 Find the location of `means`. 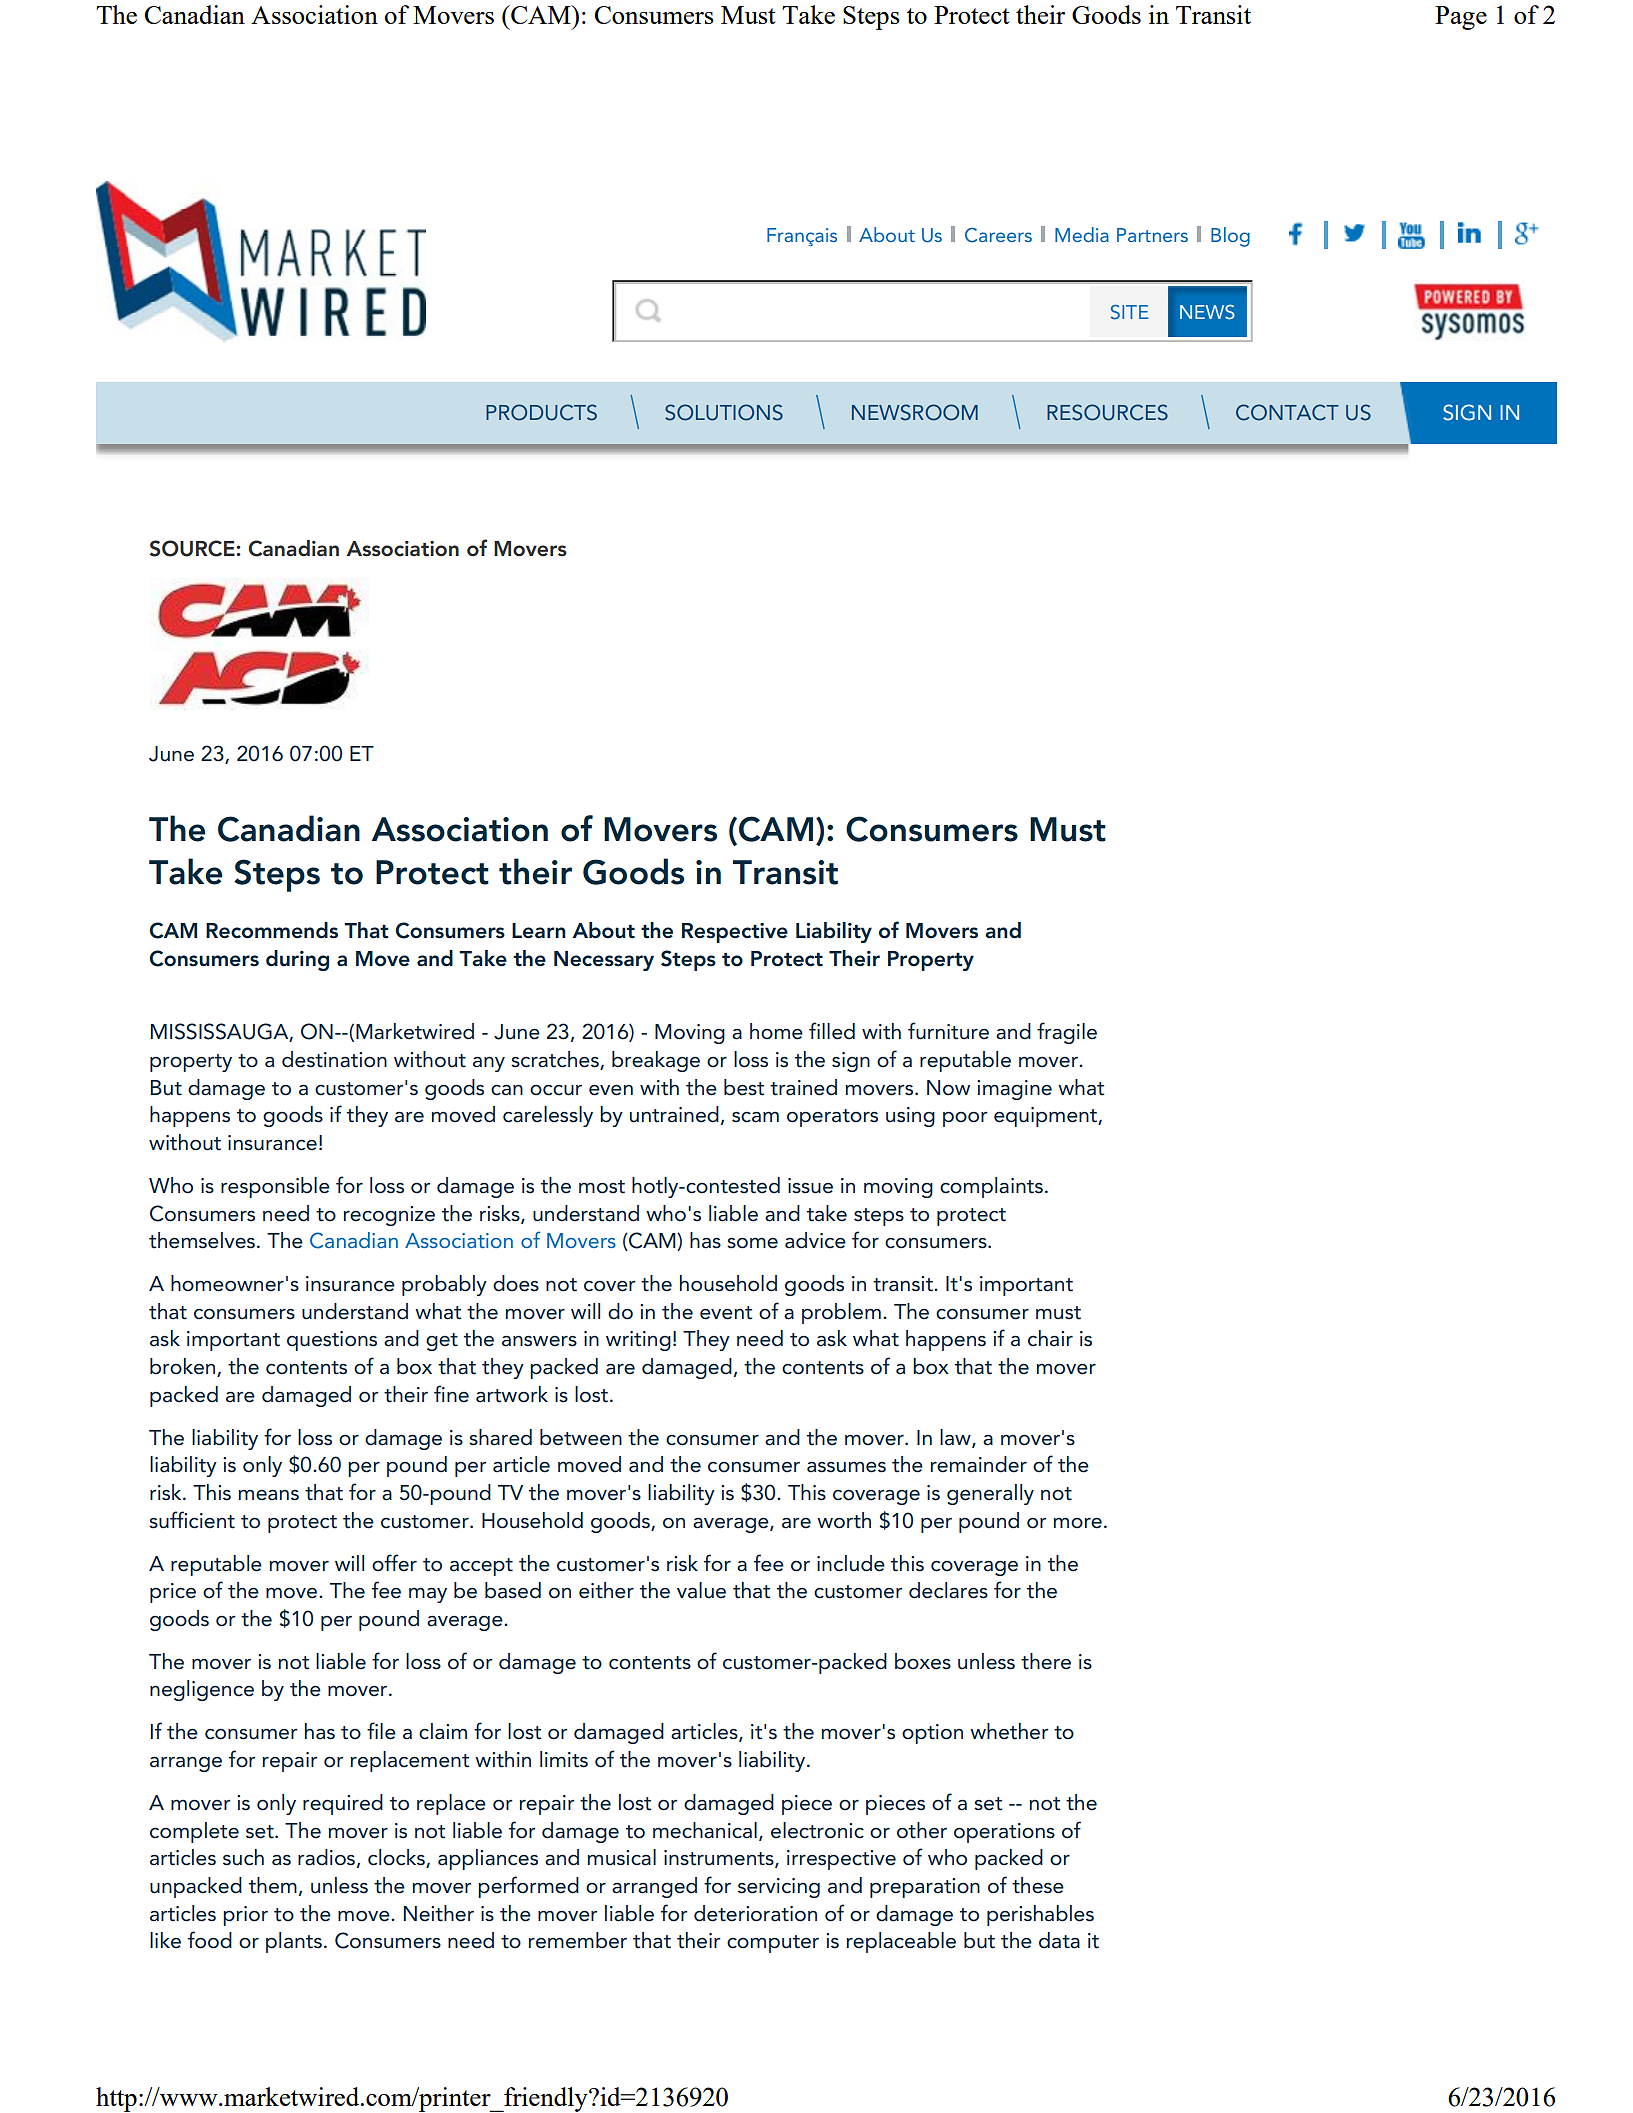

means is located at coordinates (268, 1495).
